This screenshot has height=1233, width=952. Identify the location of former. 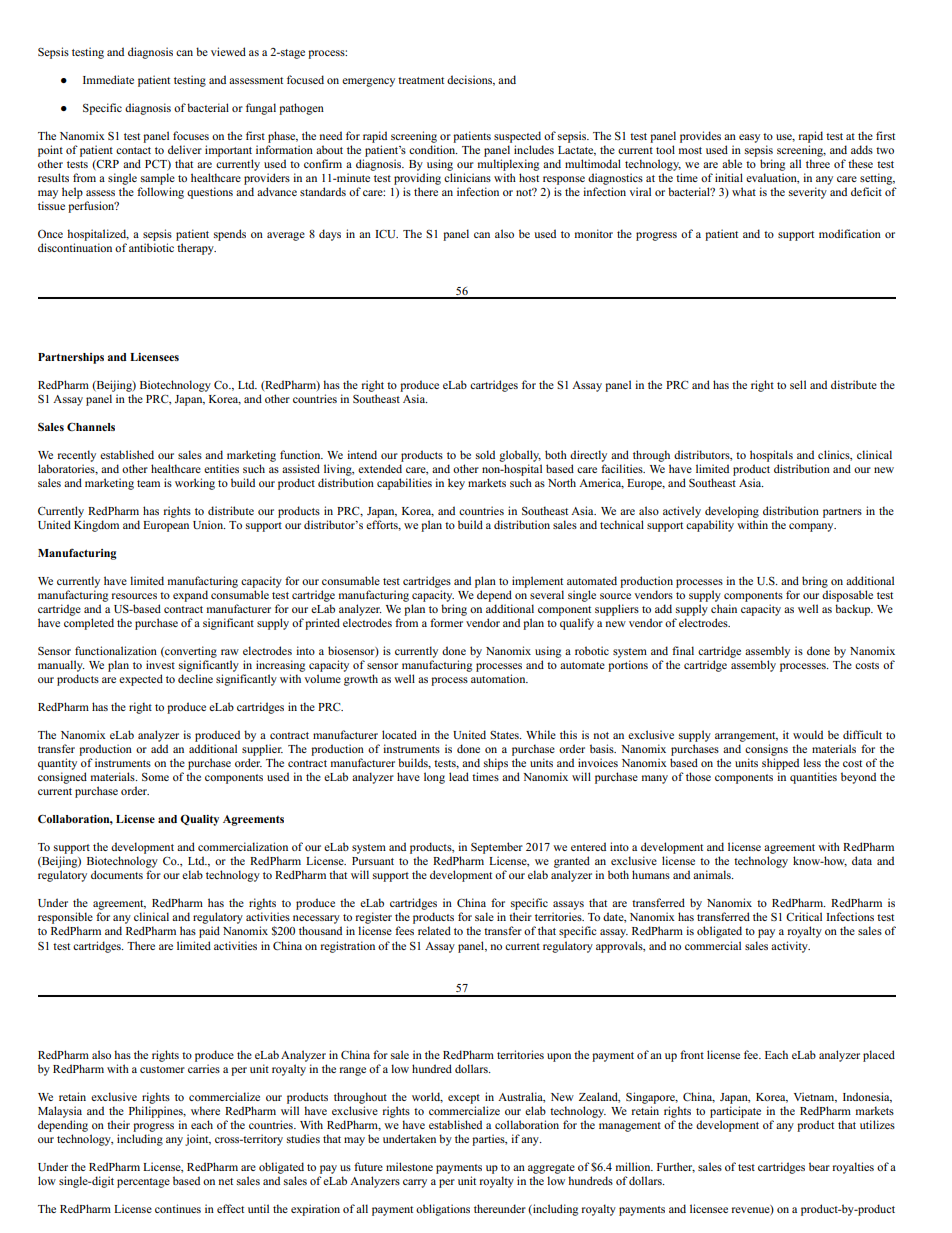
(446, 622).
